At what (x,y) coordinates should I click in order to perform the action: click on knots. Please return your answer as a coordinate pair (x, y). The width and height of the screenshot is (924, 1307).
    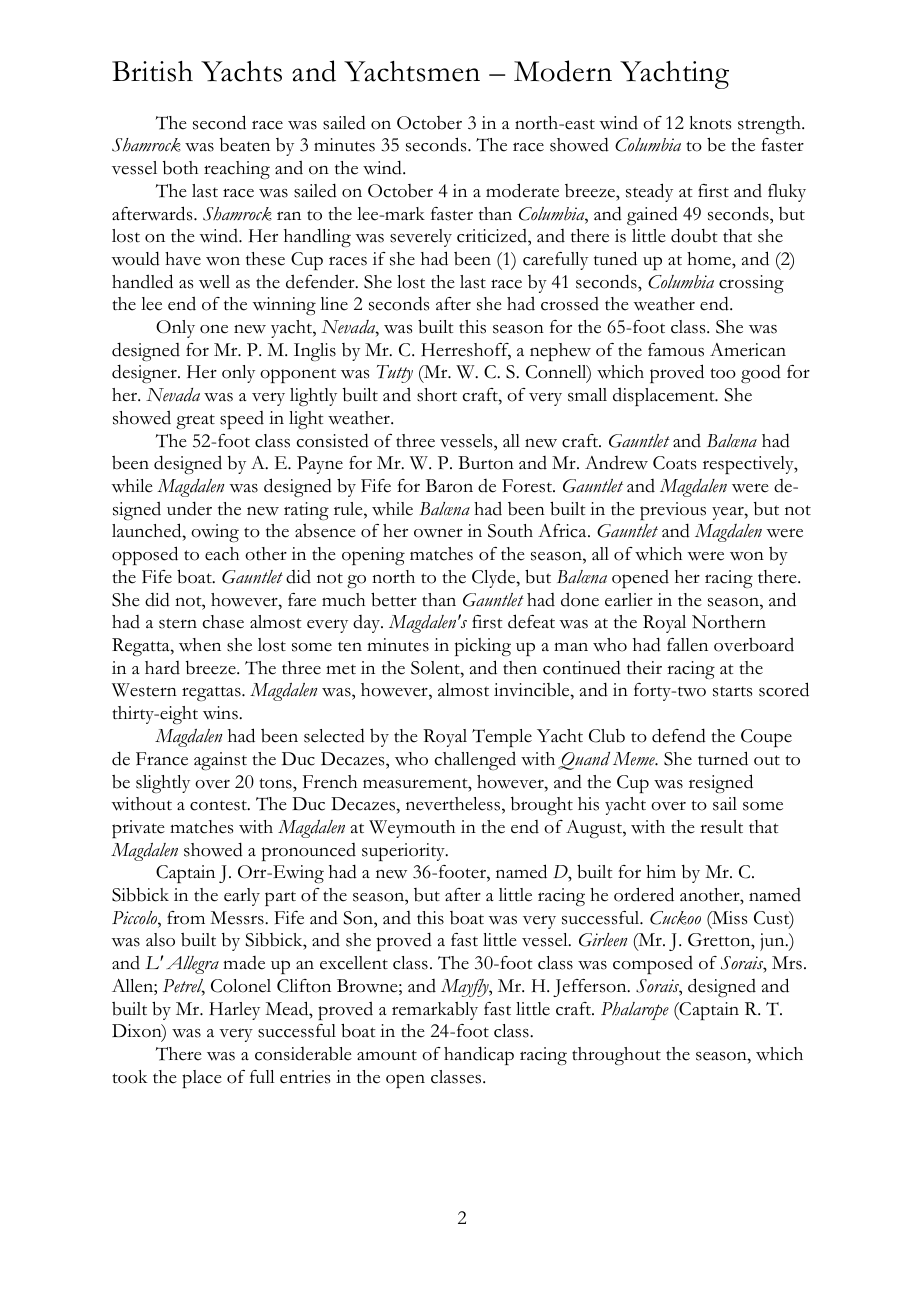
    Looking at the image, I should click on (710, 123).
